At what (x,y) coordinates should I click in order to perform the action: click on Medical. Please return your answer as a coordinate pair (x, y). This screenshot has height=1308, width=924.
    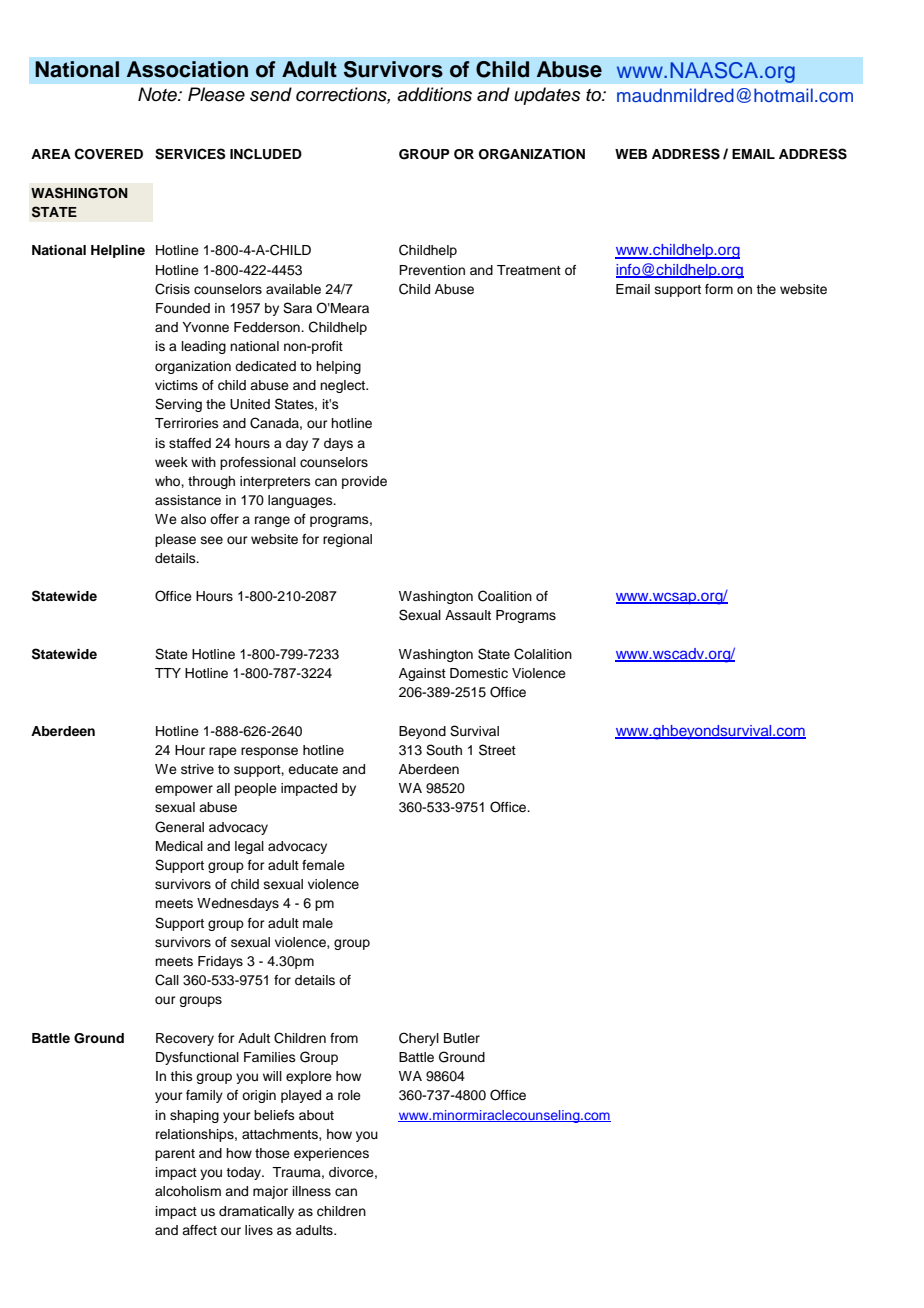
    Looking at the image, I should click on (179, 846).
